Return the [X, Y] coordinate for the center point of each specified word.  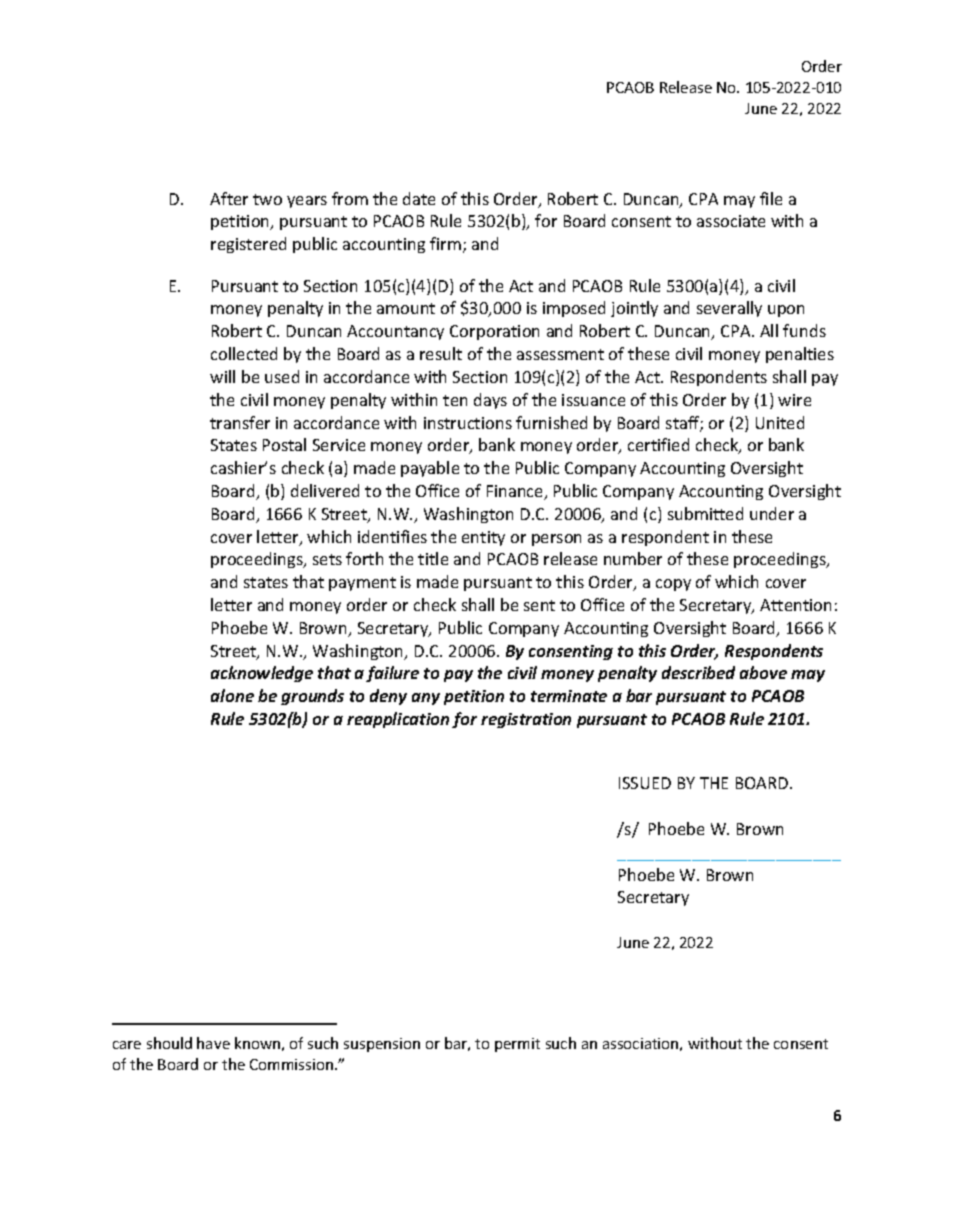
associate [731, 221]
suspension [382, 1045]
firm [445, 243]
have [213, 1043]
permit [517, 1045]
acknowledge [262, 674]
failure [392, 674]
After [229, 198]
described [698, 672]
